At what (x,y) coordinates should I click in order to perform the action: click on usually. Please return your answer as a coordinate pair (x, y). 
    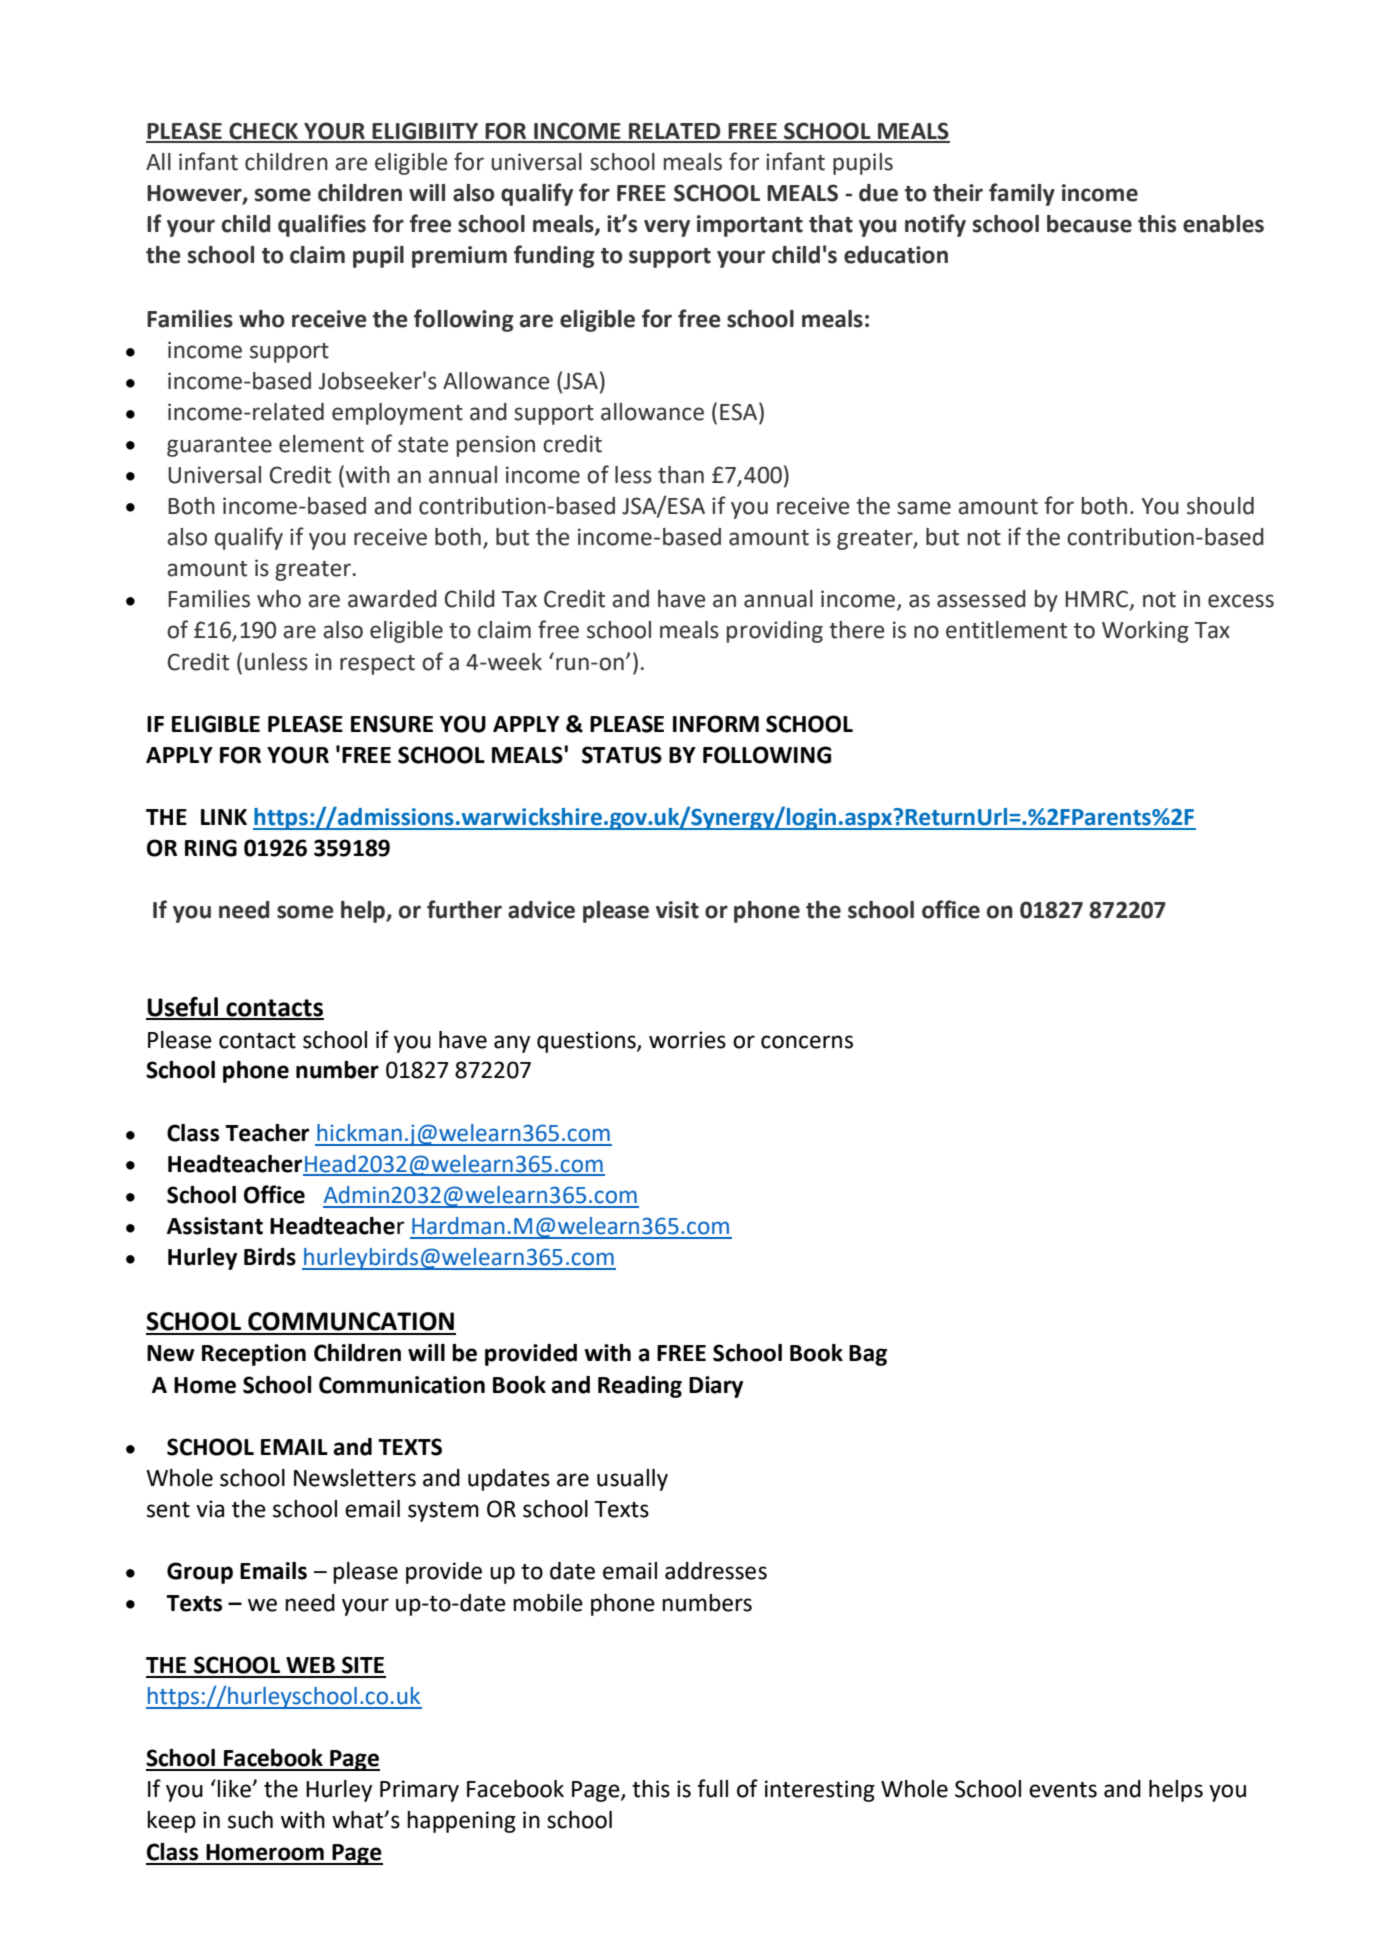
    Looking at the image, I should click on (632, 1480).
